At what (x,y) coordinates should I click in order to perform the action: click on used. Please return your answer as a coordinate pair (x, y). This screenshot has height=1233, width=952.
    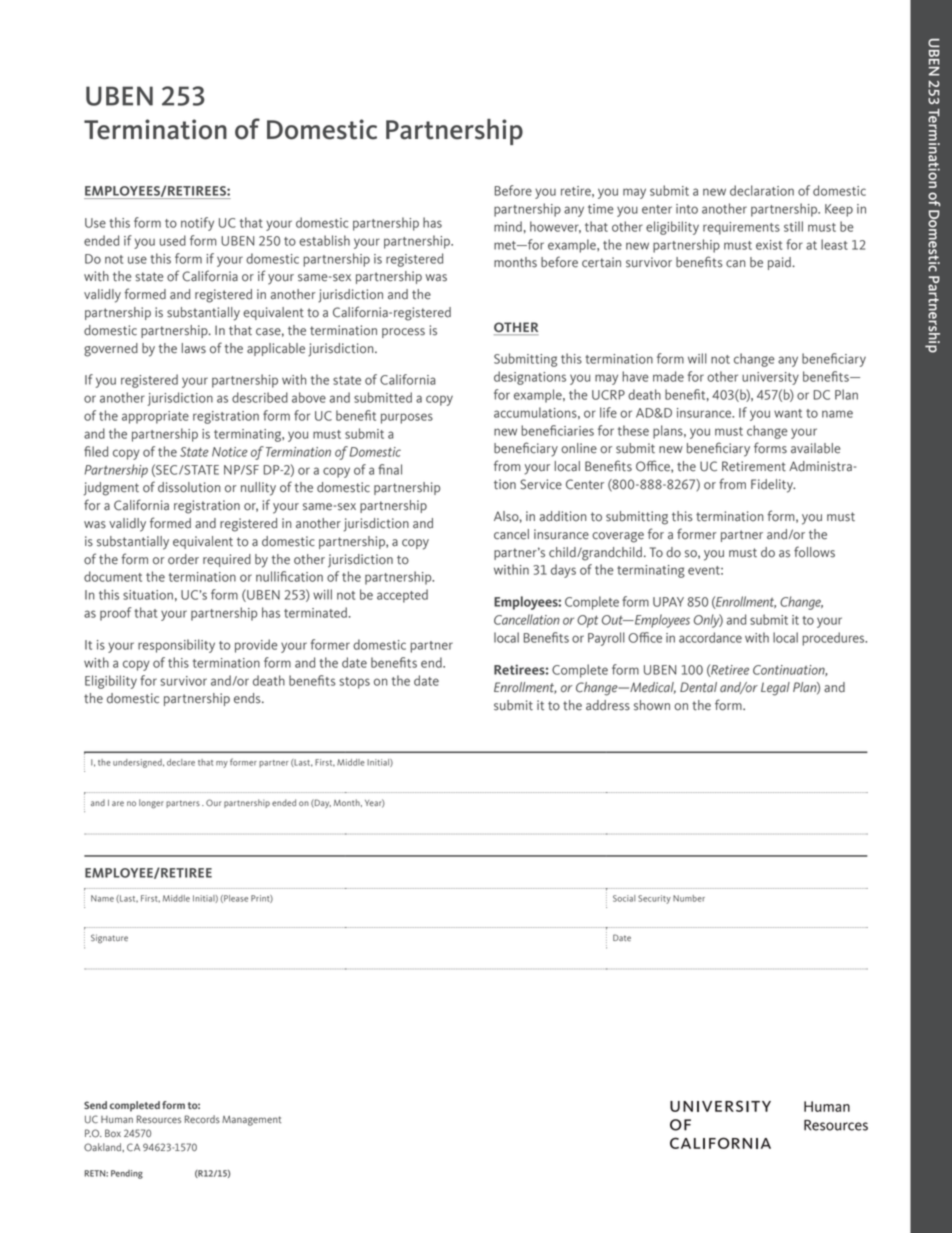
    Looking at the image, I should click on (173, 240).
